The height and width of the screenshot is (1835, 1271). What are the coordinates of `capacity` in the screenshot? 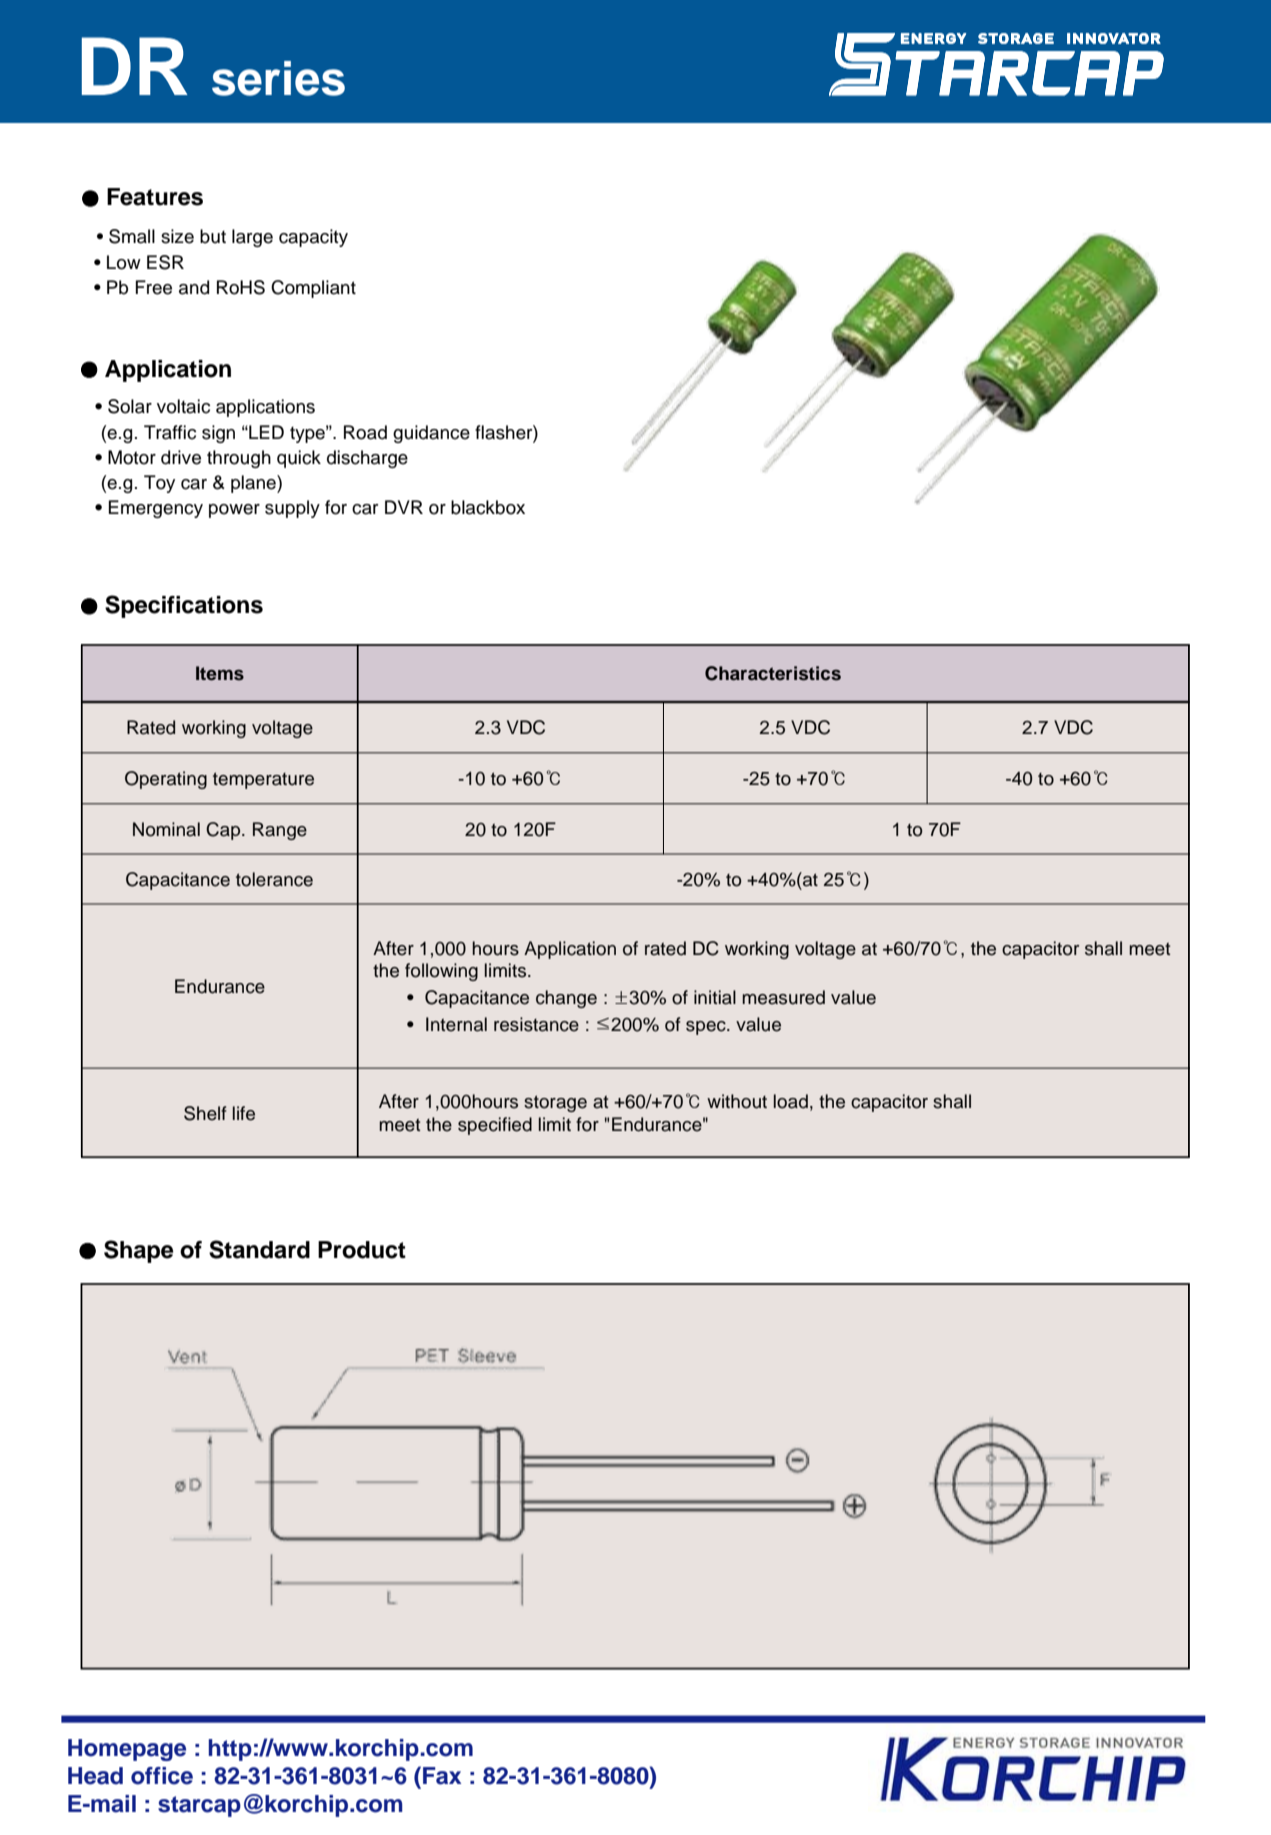 It's located at (313, 238).
